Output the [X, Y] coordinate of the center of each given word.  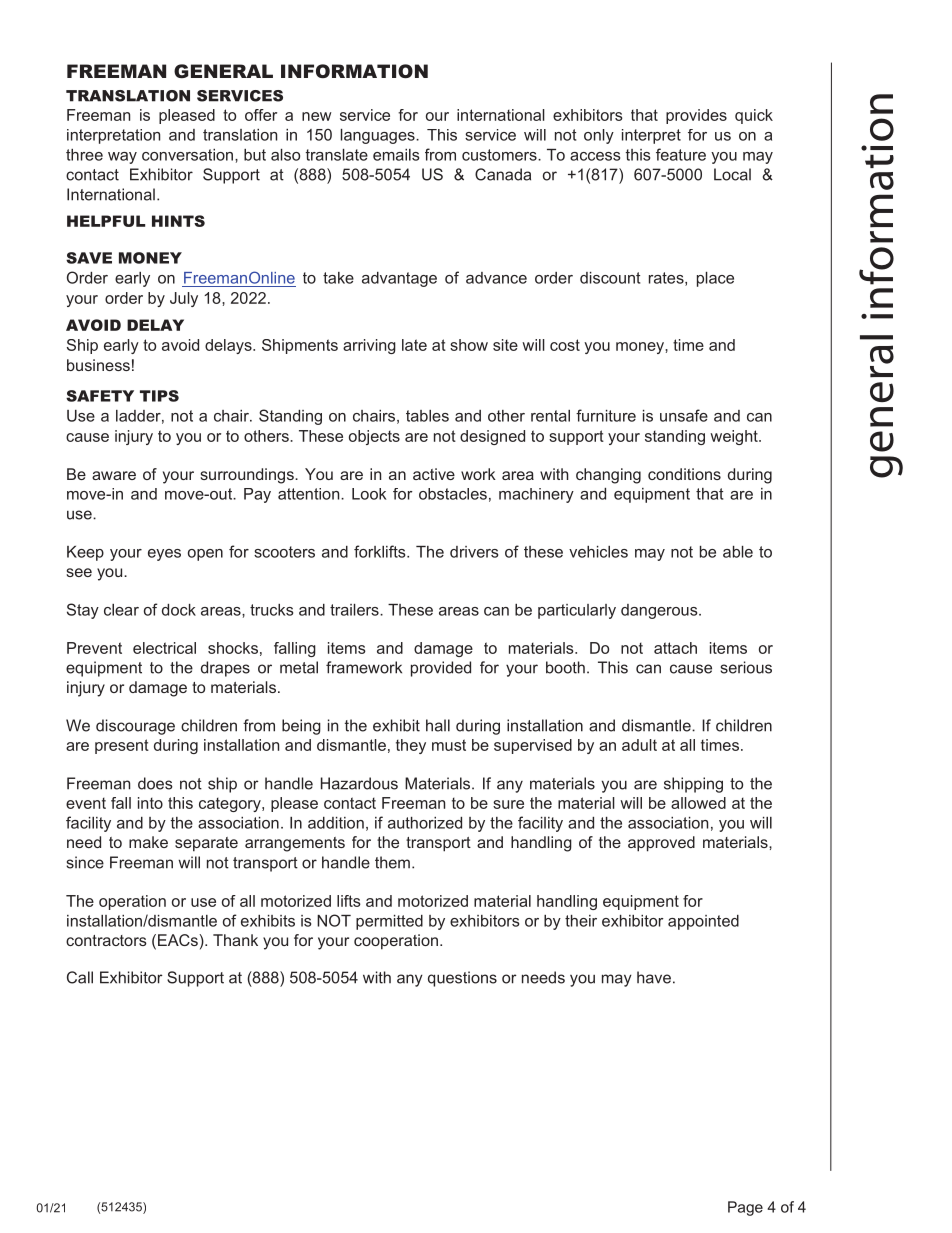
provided [441, 669]
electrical [164, 648]
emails [396, 155]
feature [681, 154]
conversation [189, 155]
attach [675, 648]
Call [80, 977]
